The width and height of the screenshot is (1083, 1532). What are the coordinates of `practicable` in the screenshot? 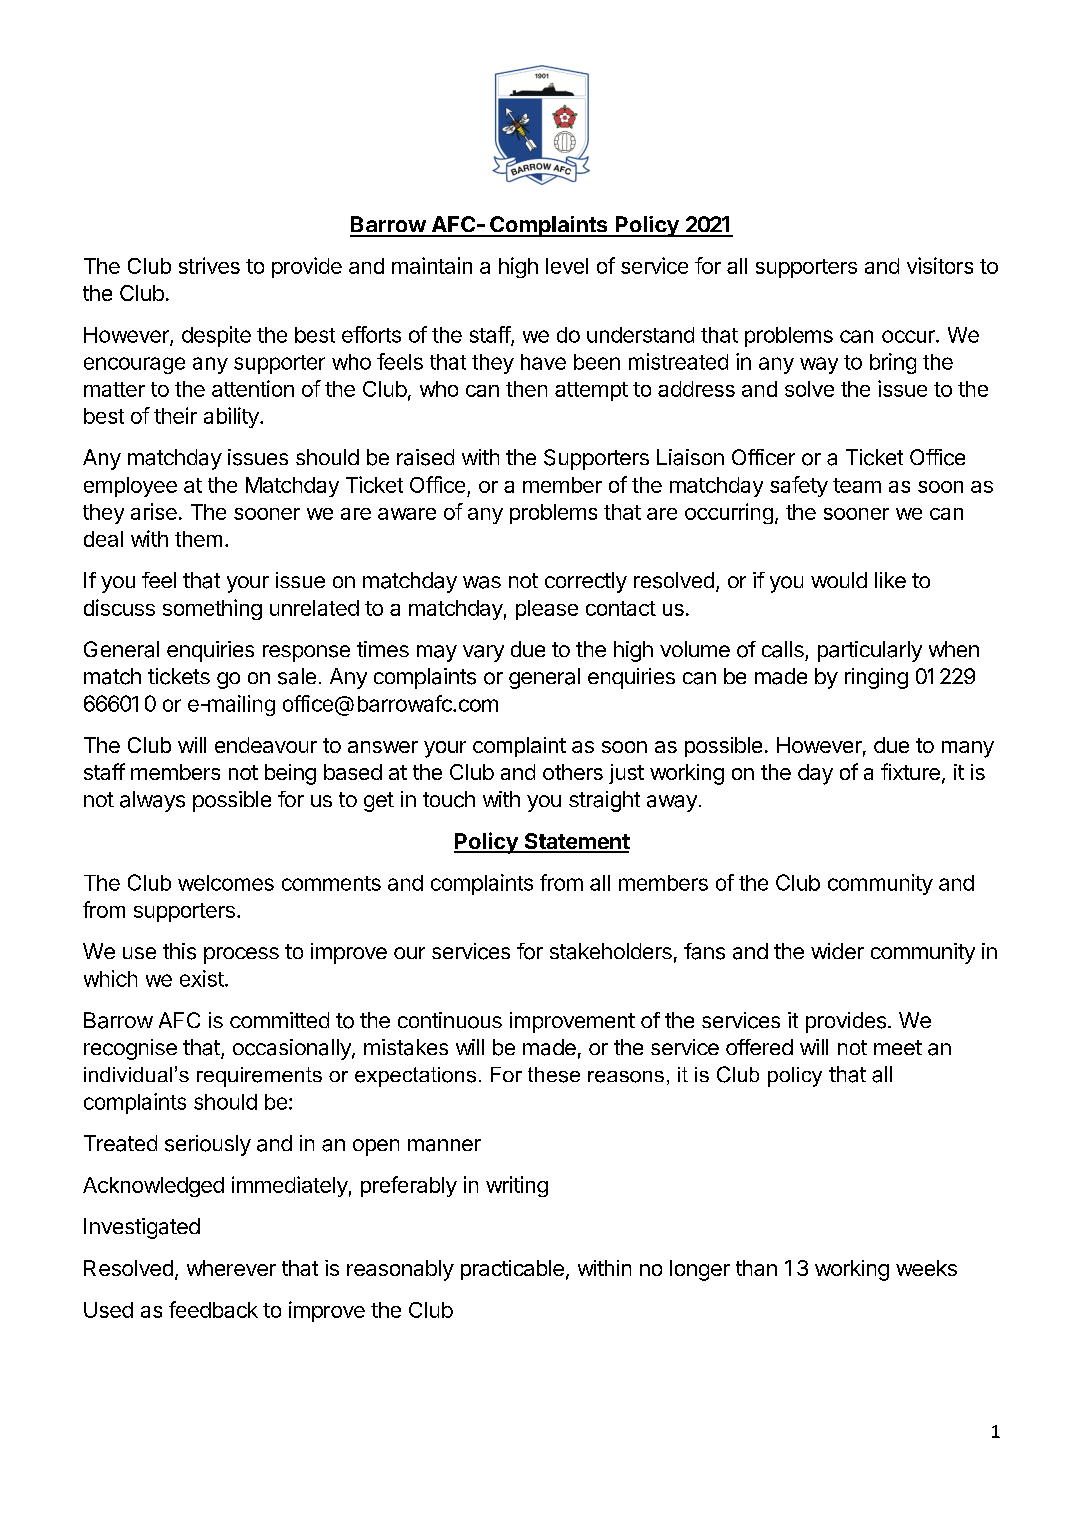 It's located at (512, 1270).
